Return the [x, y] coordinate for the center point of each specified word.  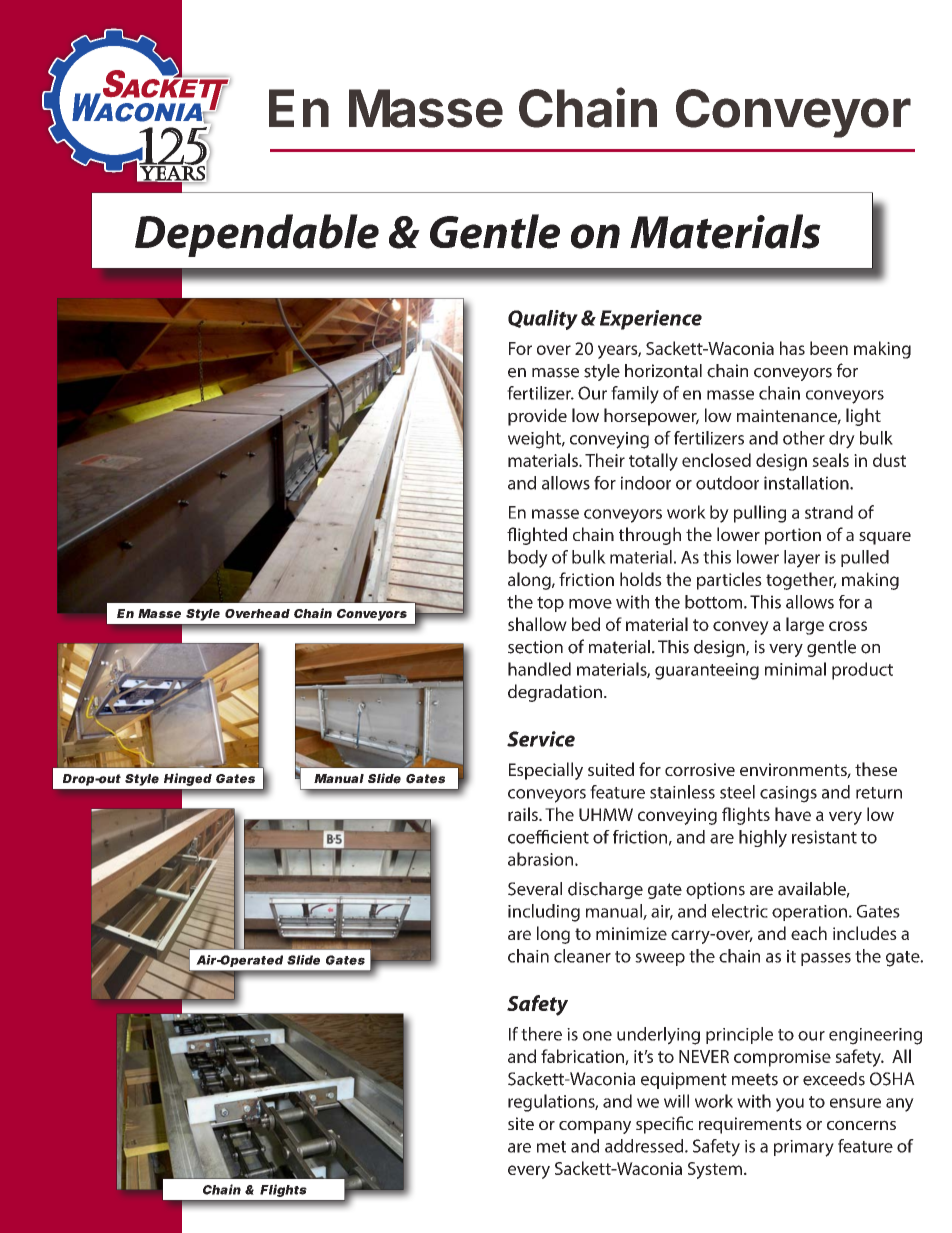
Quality [543, 320]
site [521, 1123]
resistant [824, 837]
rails [524, 814]
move [590, 604]
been [829, 348]
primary [804, 1148]
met [551, 1147]
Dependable [257, 235]
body [528, 559]
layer [802, 559]
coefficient [548, 837]
